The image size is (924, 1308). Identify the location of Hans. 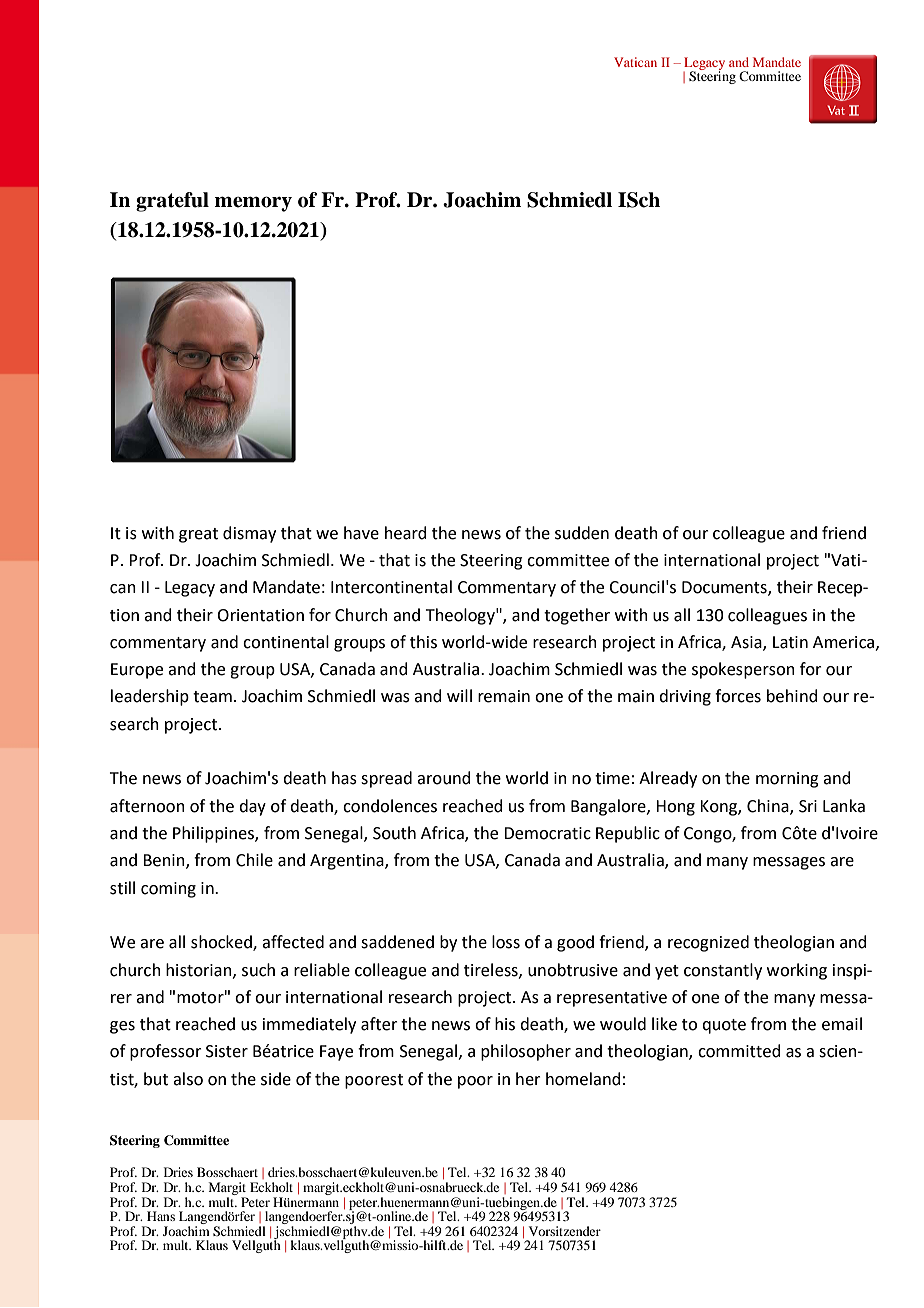
(161, 1216).
